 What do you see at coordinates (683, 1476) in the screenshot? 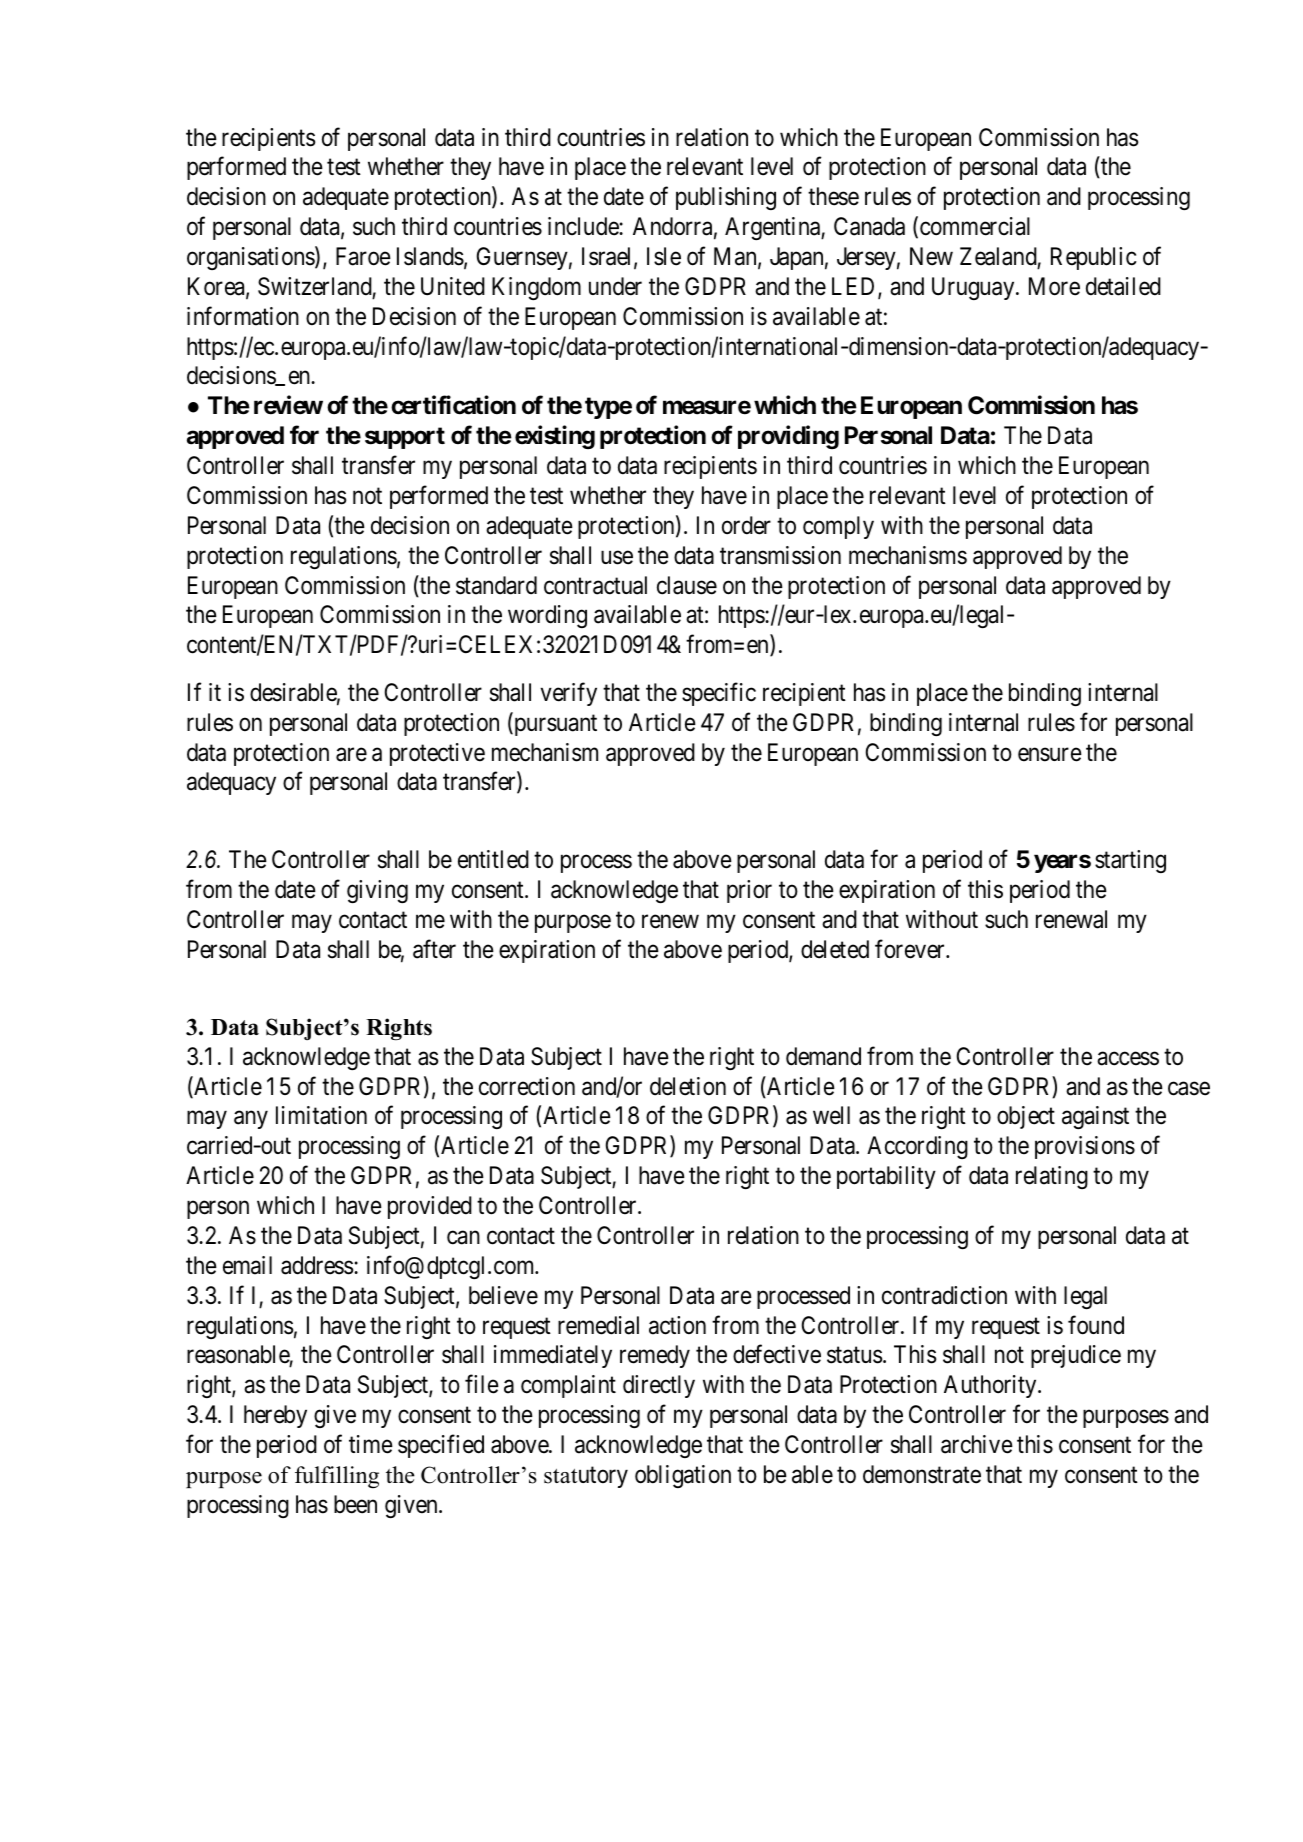
I see `obligation` at bounding box center [683, 1476].
